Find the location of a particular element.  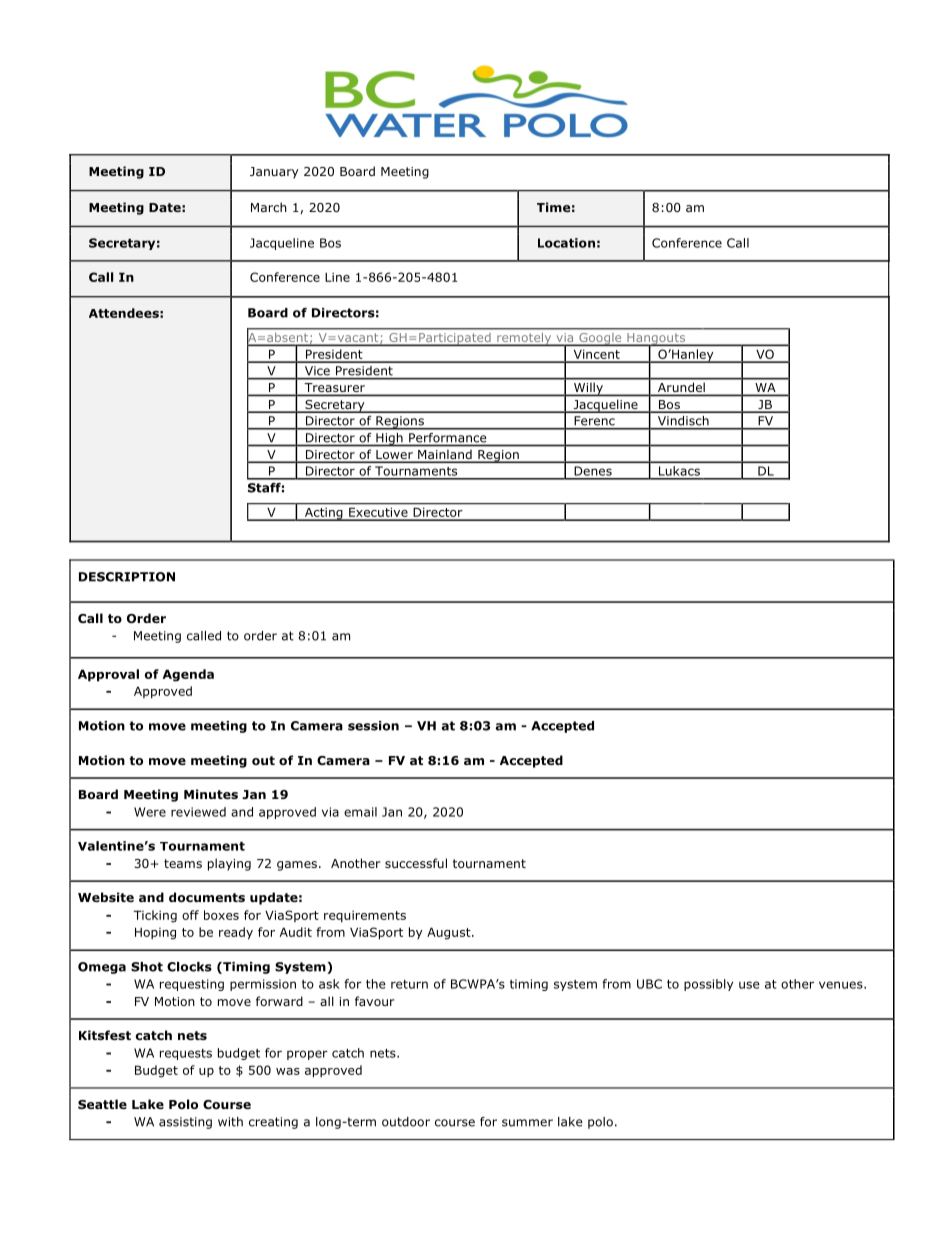

assisting is located at coordinates (185, 1123).
